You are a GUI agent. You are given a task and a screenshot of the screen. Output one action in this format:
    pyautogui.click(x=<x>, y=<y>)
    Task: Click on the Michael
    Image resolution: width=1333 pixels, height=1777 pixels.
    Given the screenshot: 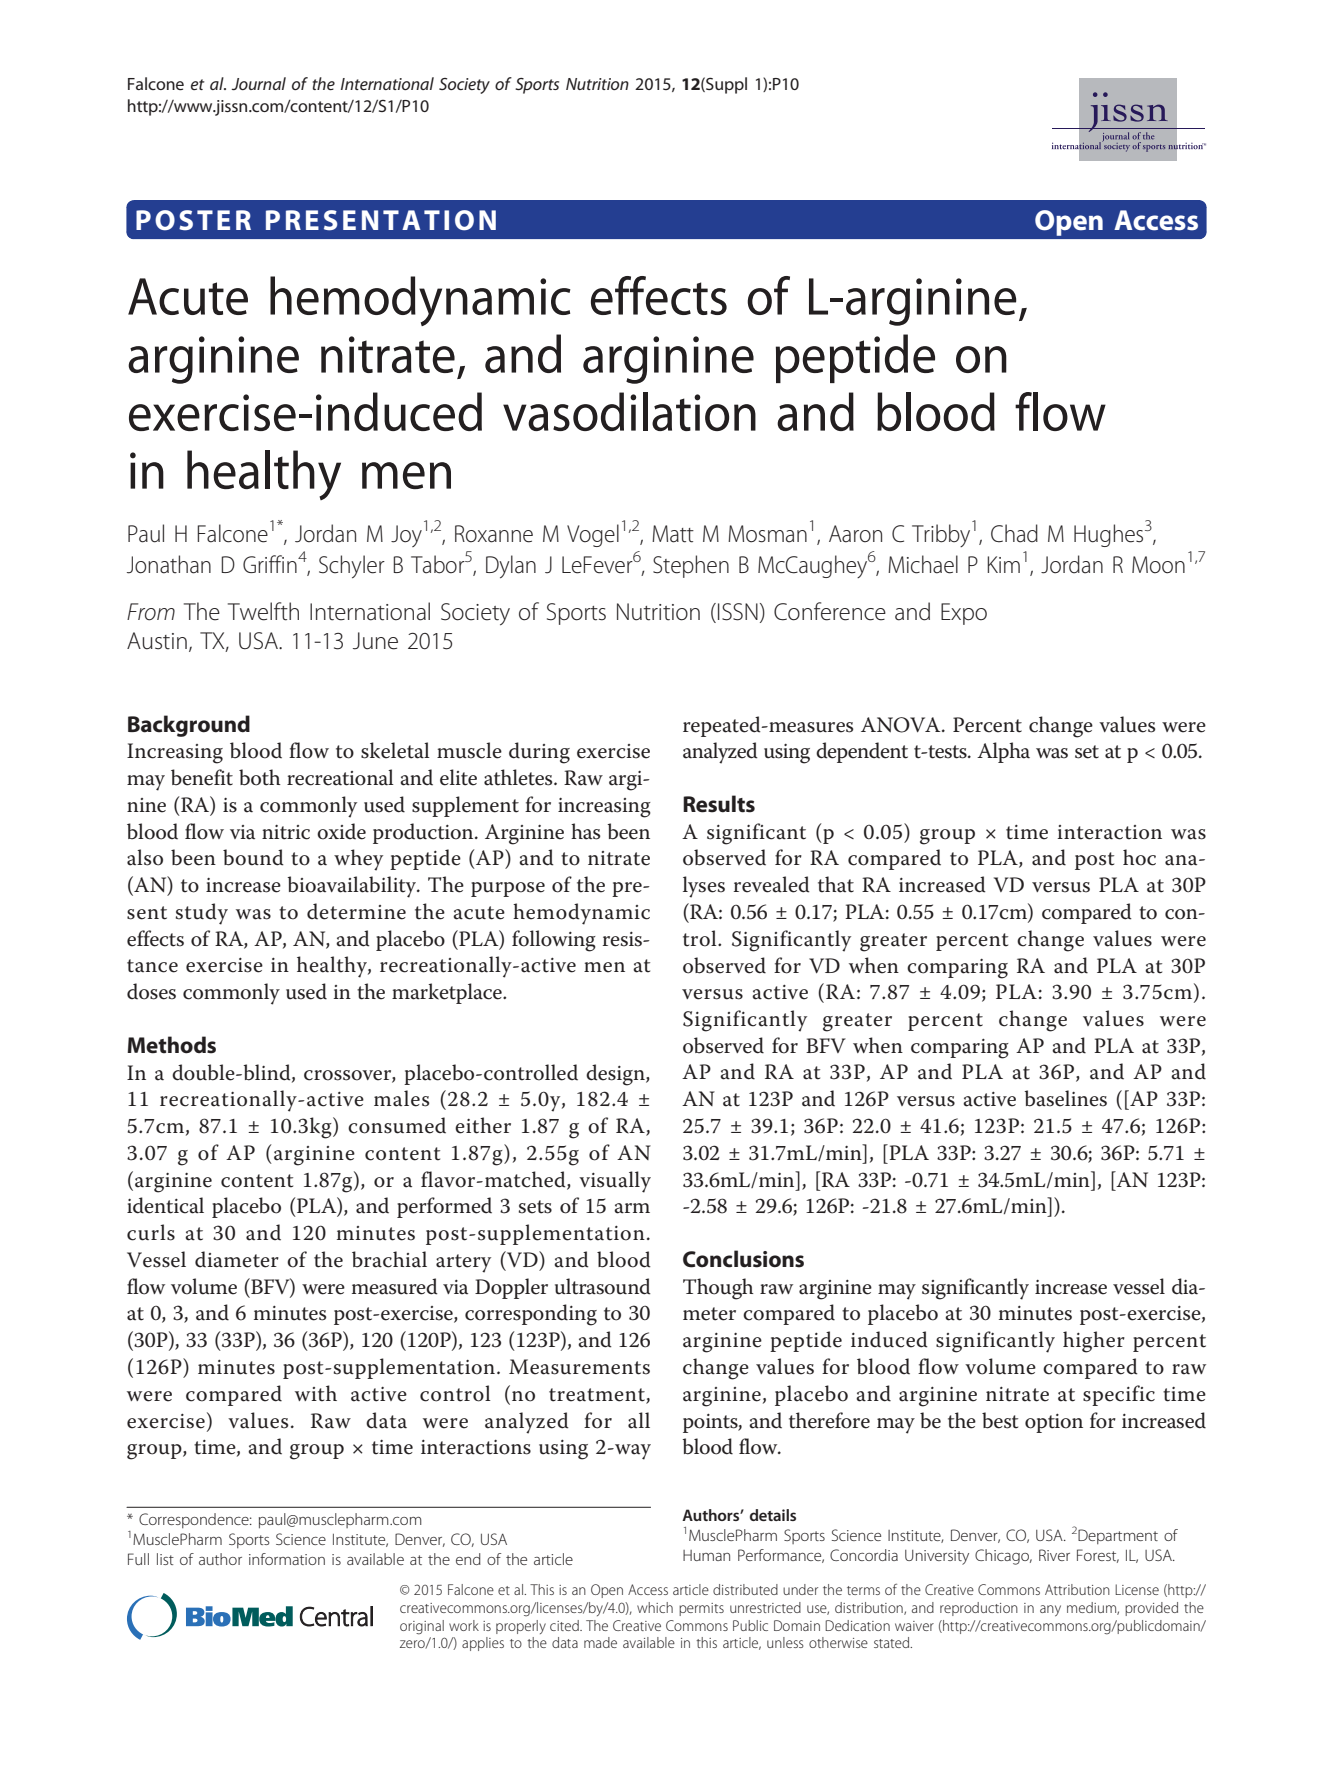 What is the action you would take?
    pyautogui.click(x=923, y=564)
